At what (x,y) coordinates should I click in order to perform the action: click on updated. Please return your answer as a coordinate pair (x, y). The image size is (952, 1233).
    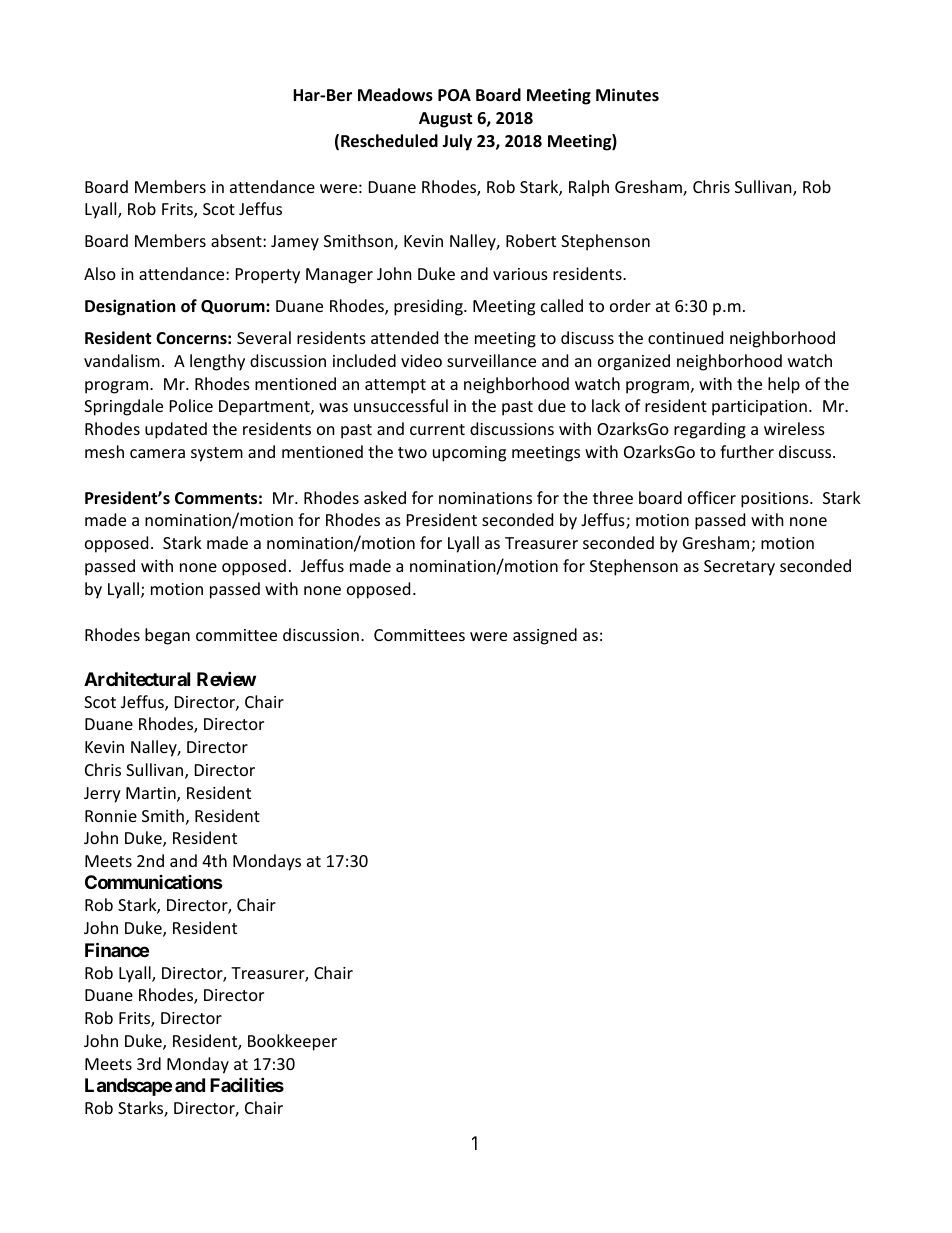
    Looking at the image, I should click on (176, 430).
